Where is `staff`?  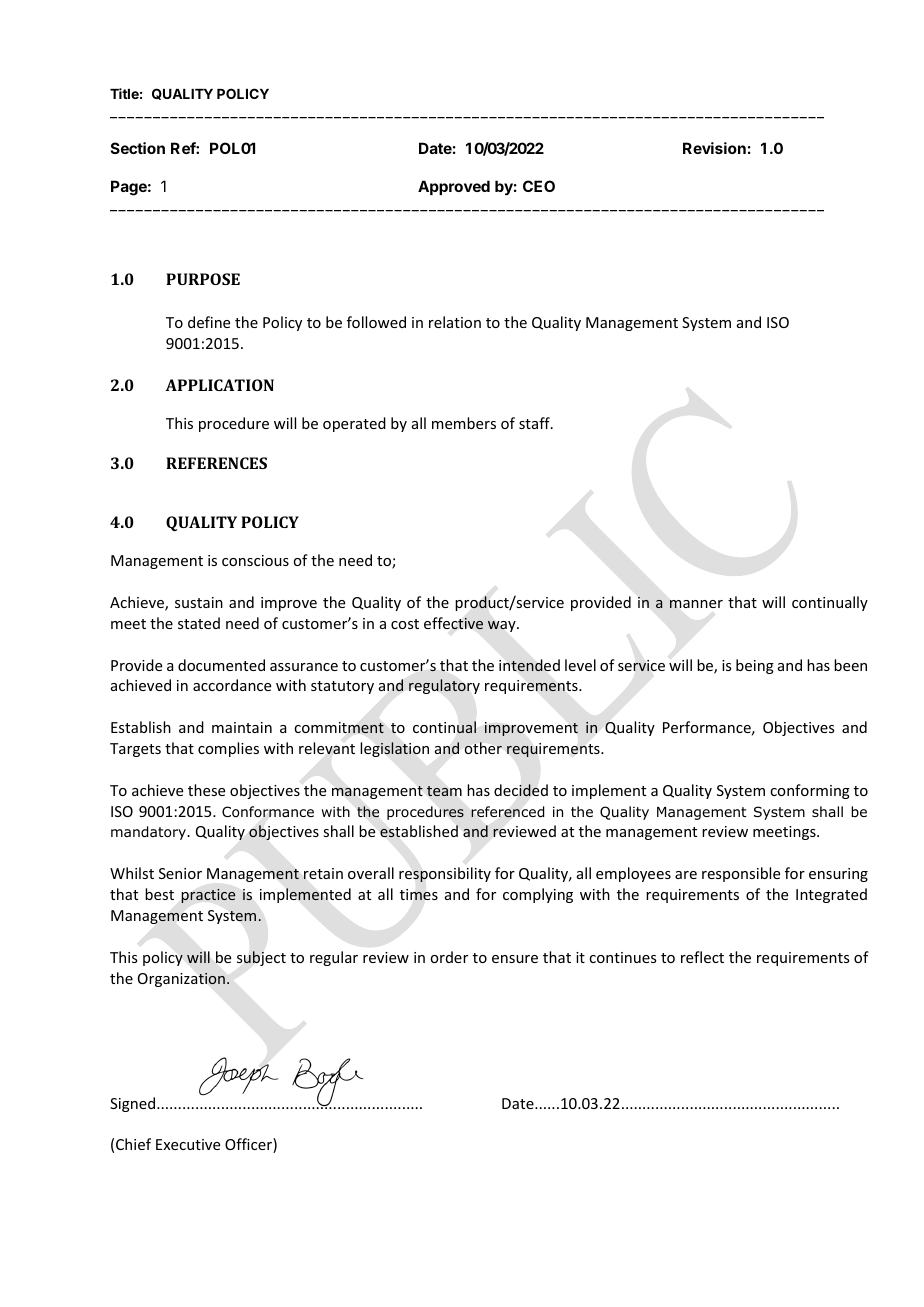
staff is located at coordinates (535, 423).
